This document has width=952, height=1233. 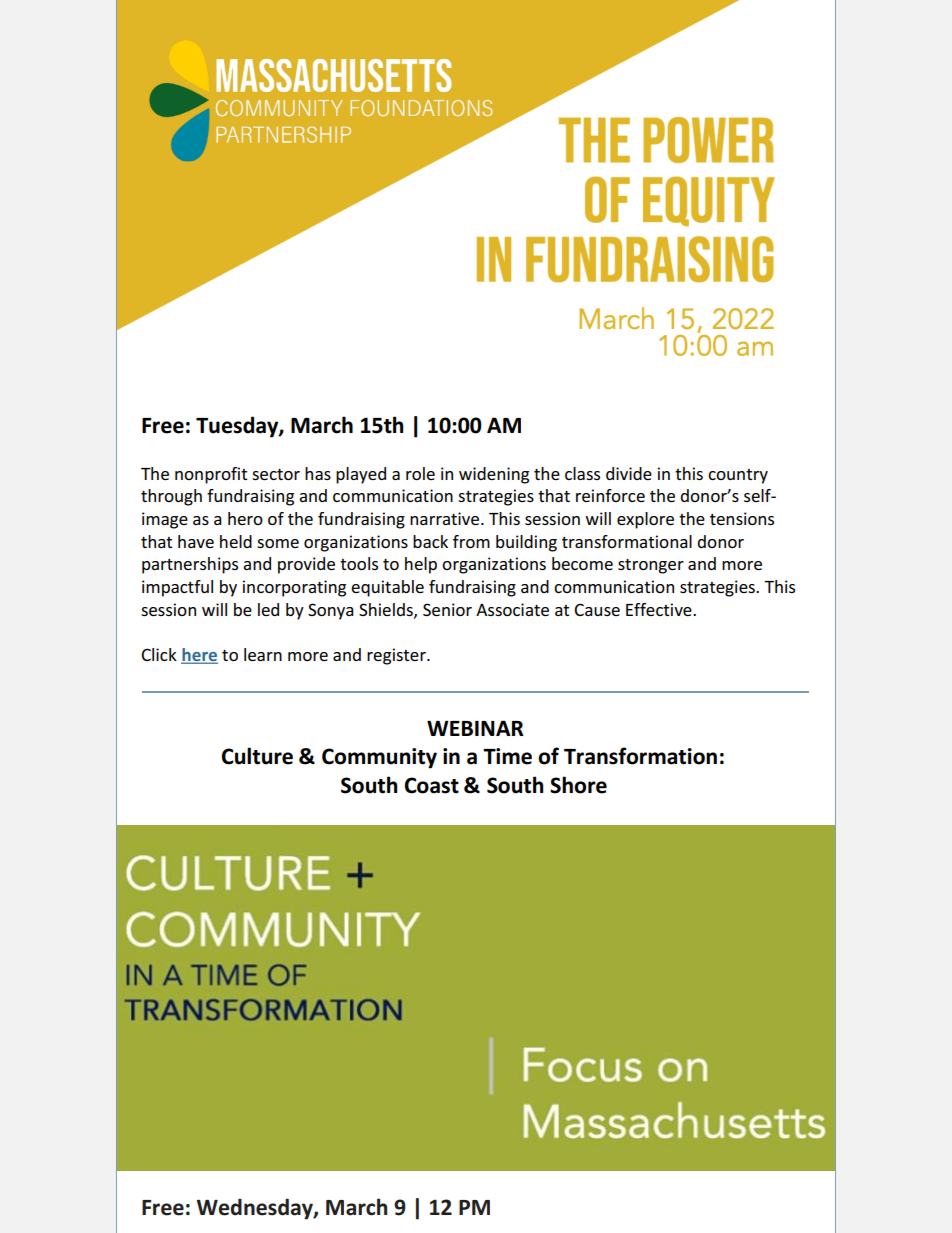 I want to click on divide, so click(x=629, y=473).
